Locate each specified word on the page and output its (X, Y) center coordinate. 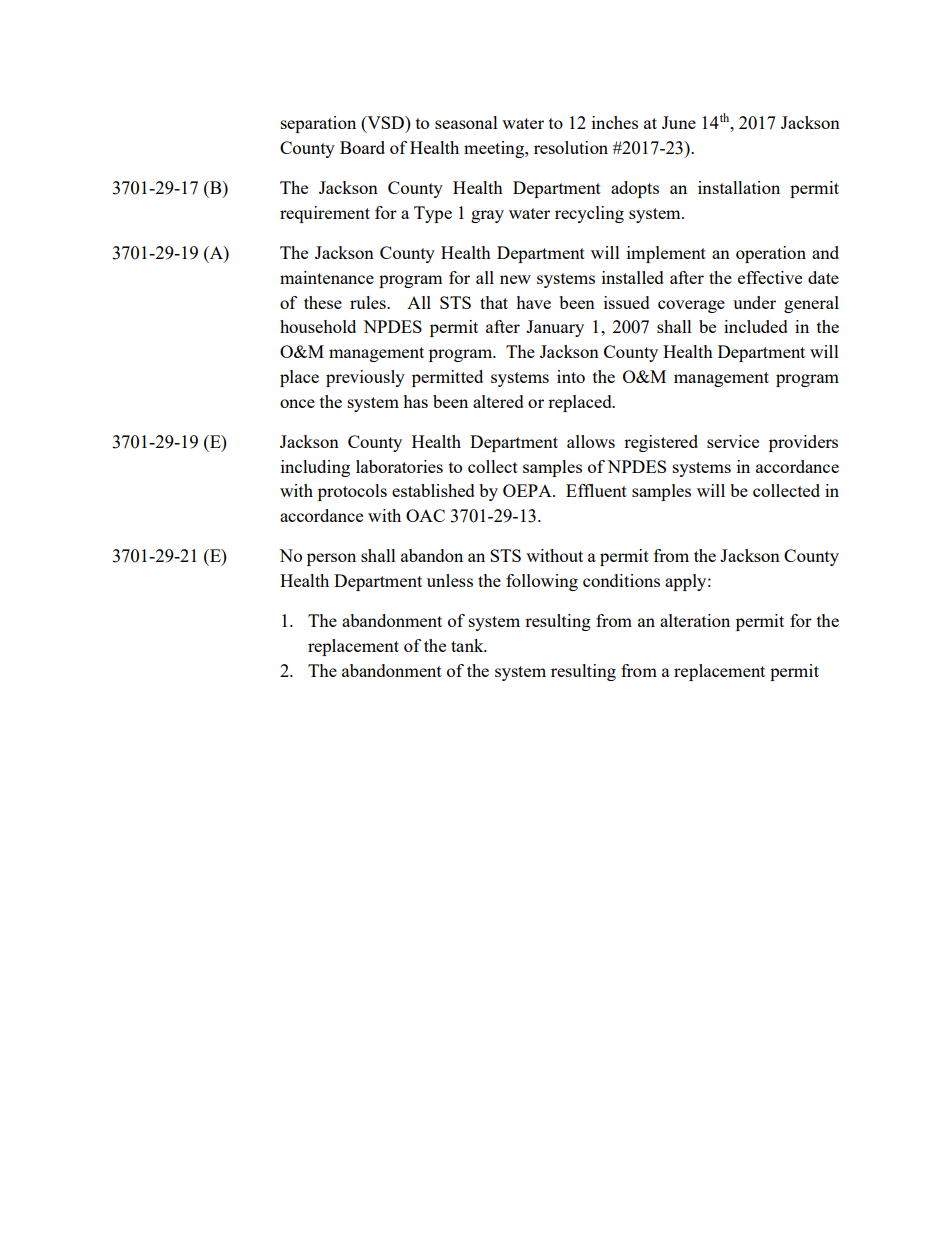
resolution (571, 147)
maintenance (327, 277)
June (679, 122)
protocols (352, 492)
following (542, 582)
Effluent (596, 490)
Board (362, 147)
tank (468, 645)
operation (771, 254)
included (756, 326)
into (571, 376)
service (733, 441)
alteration (695, 620)
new (515, 279)
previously (365, 378)
